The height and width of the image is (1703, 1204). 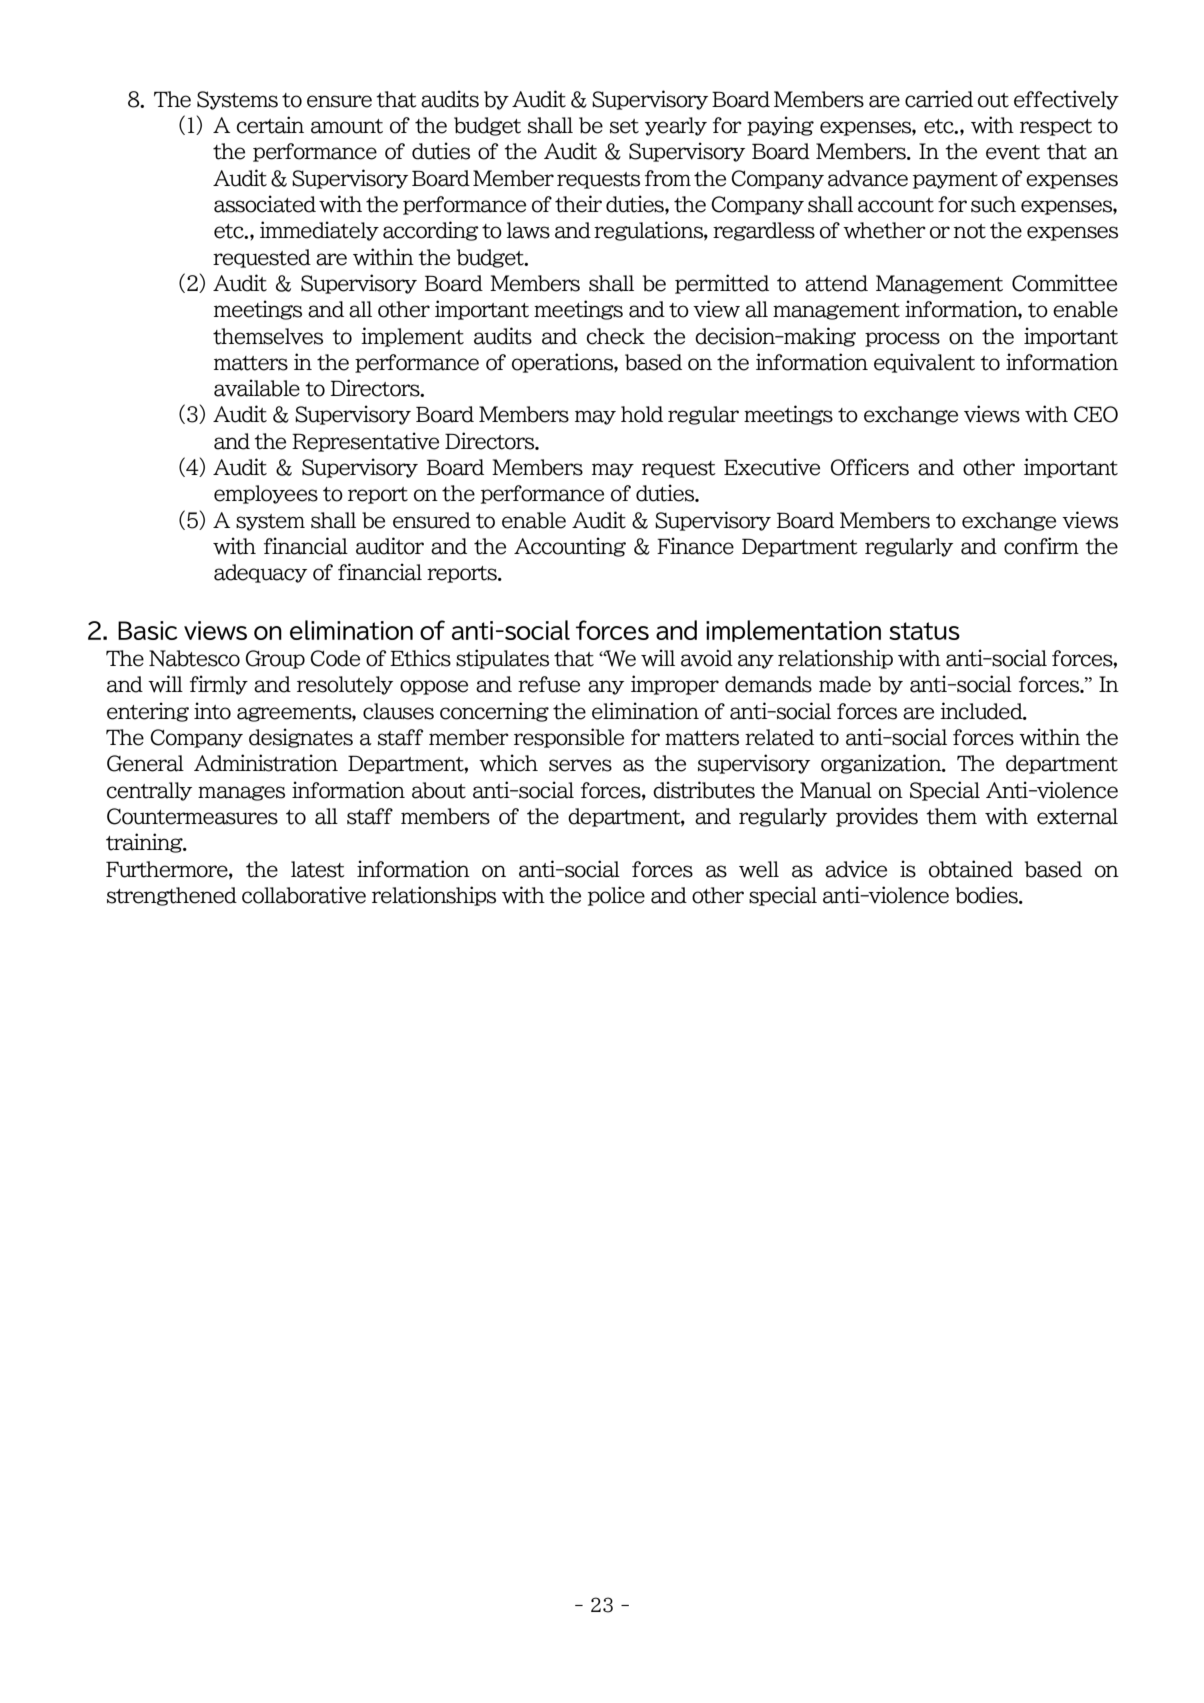 What do you see at coordinates (270, 125) in the image?
I see `certain` at bounding box center [270, 125].
